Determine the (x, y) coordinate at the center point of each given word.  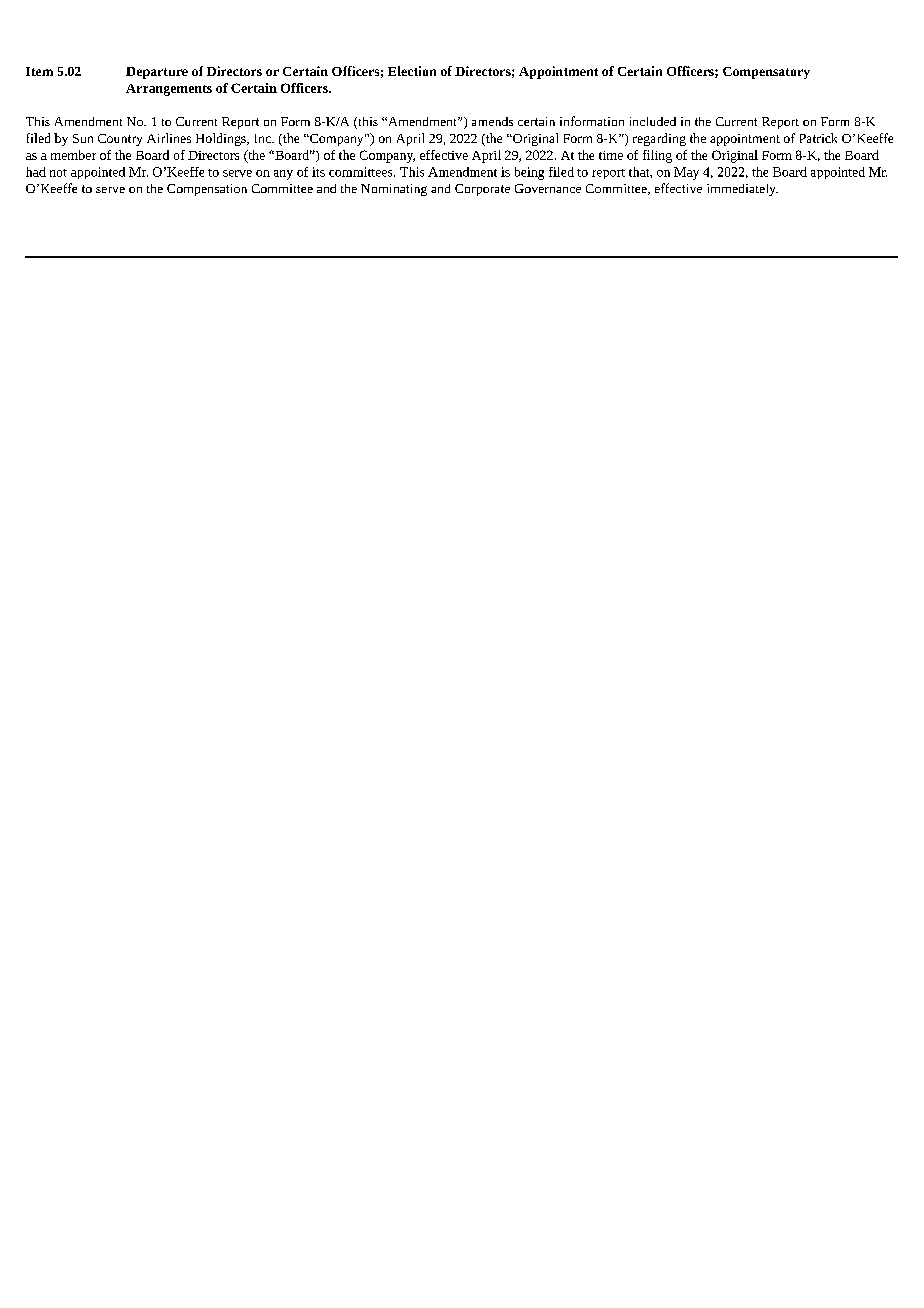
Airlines (169, 138)
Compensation (207, 190)
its (318, 172)
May (686, 173)
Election (412, 71)
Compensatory (766, 73)
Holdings (222, 139)
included (653, 121)
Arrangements (169, 90)
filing (657, 156)
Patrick (818, 138)
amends (492, 121)
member (73, 155)
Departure (157, 73)
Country (120, 140)
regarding (659, 139)
